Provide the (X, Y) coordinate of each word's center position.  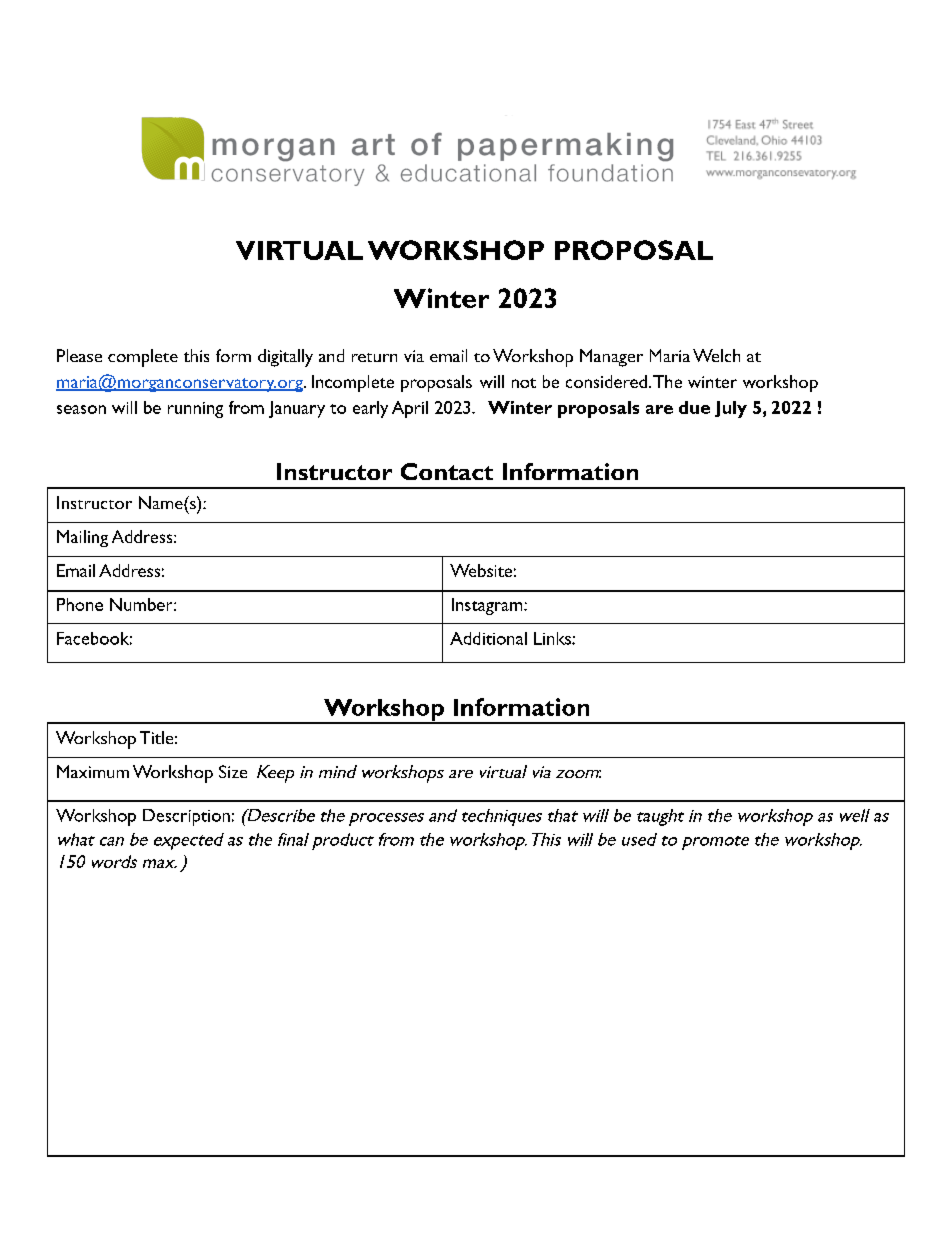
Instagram (488, 606)
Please (79, 355)
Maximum (93, 771)
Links (553, 638)
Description (186, 817)
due (694, 407)
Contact (447, 471)
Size (233, 771)
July (731, 409)
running (195, 410)
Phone (80, 604)
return (374, 357)
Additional (488, 638)
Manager (611, 358)
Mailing (82, 538)
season (81, 409)
